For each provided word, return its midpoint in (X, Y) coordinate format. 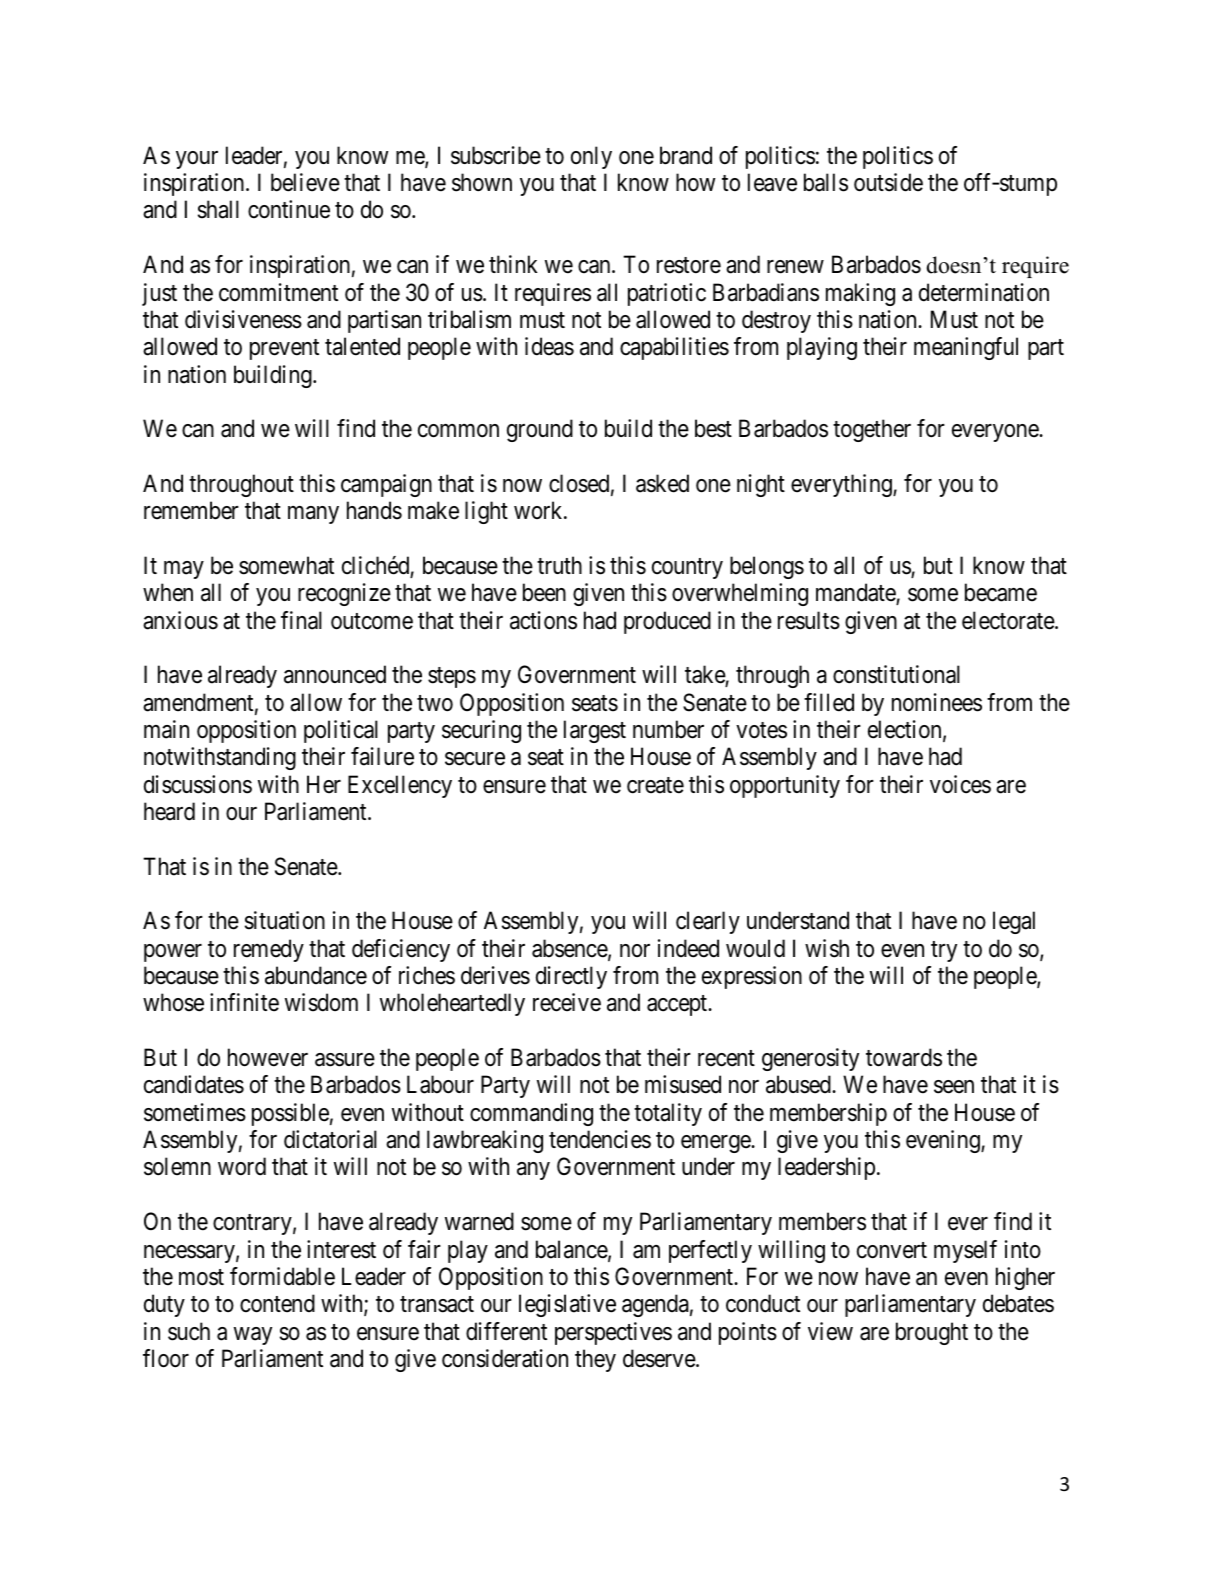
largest (595, 731)
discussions (198, 784)
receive (567, 1002)
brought (932, 1333)
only (591, 157)
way (253, 1336)
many (313, 515)
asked (662, 483)
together (872, 430)
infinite (244, 1002)
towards (904, 1057)
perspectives (613, 1333)
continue (289, 209)
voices (960, 784)
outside (888, 182)
